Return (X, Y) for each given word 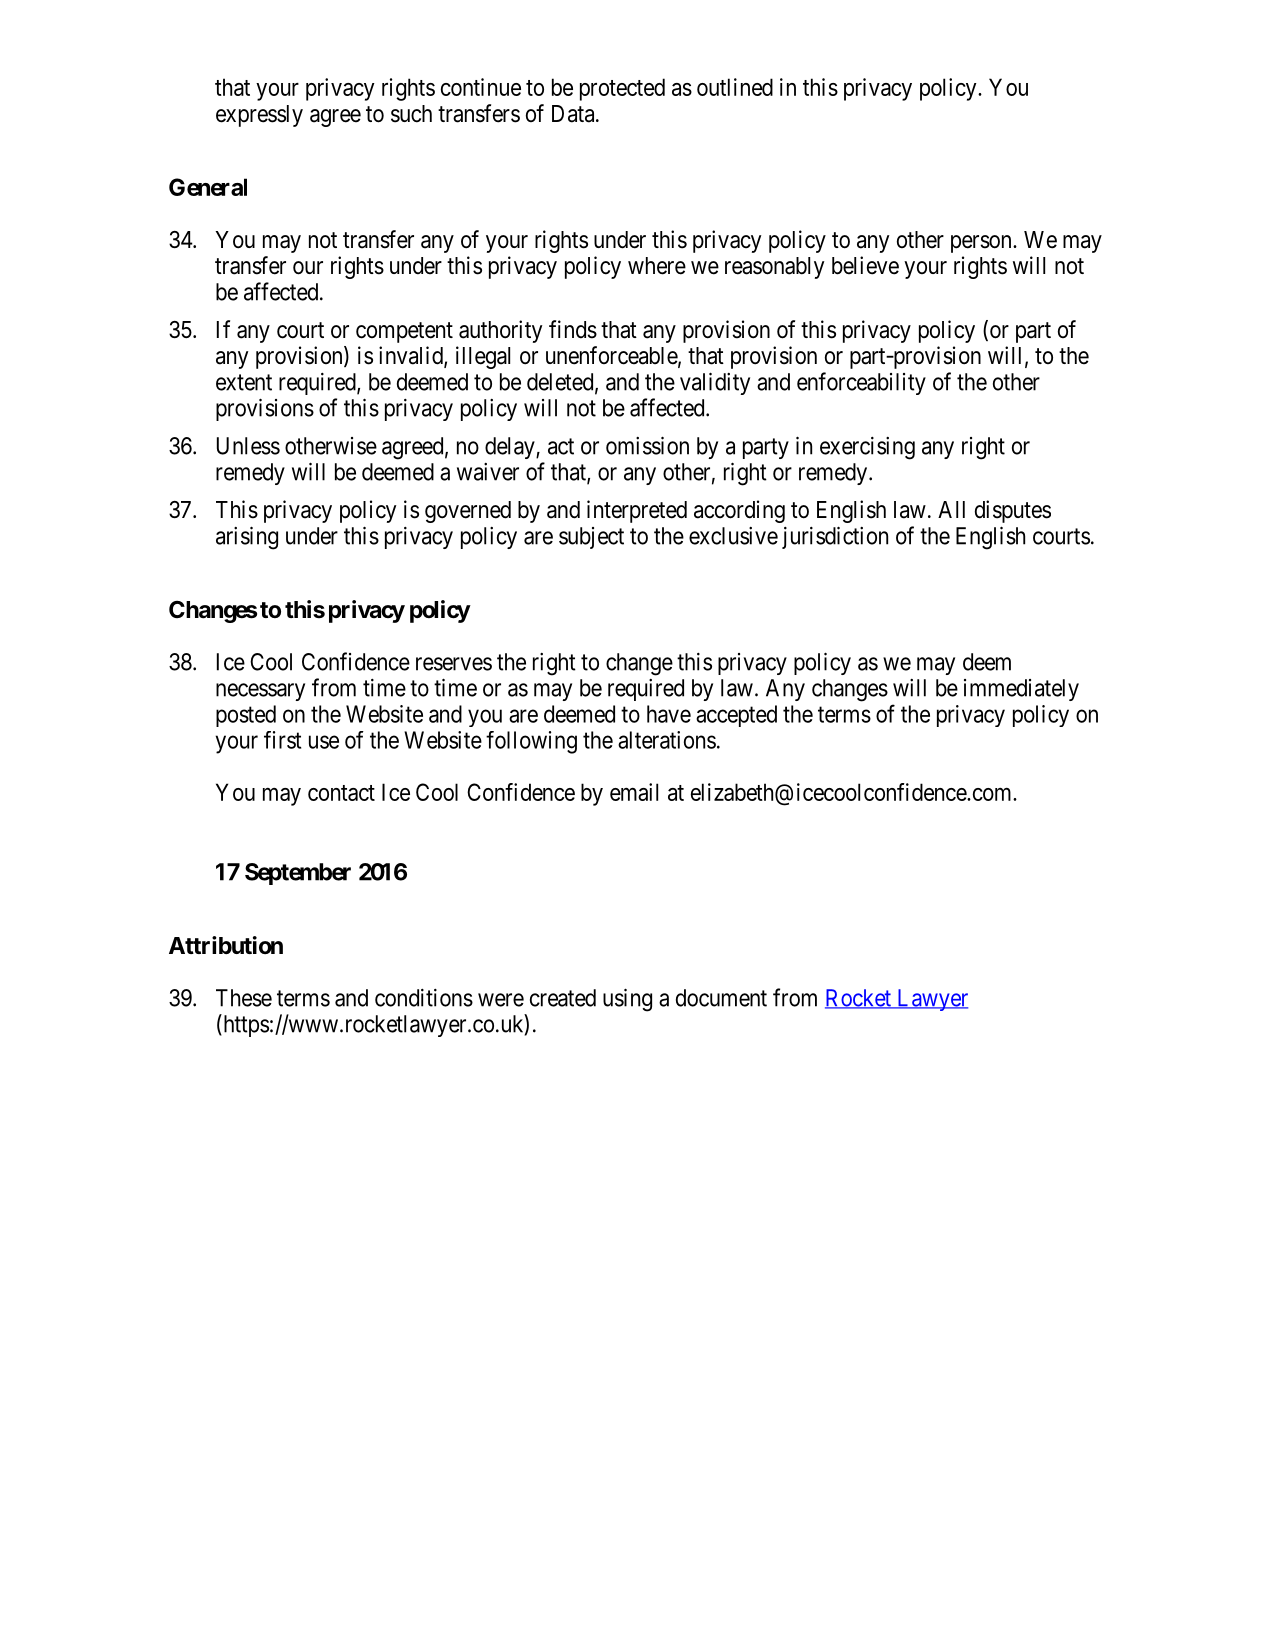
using (627, 1000)
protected (622, 89)
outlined (735, 87)
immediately (1021, 690)
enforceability (861, 383)
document (721, 998)
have (669, 714)
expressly (259, 116)
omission (647, 445)
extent (244, 382)
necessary (260, 692)
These (244, 998)
